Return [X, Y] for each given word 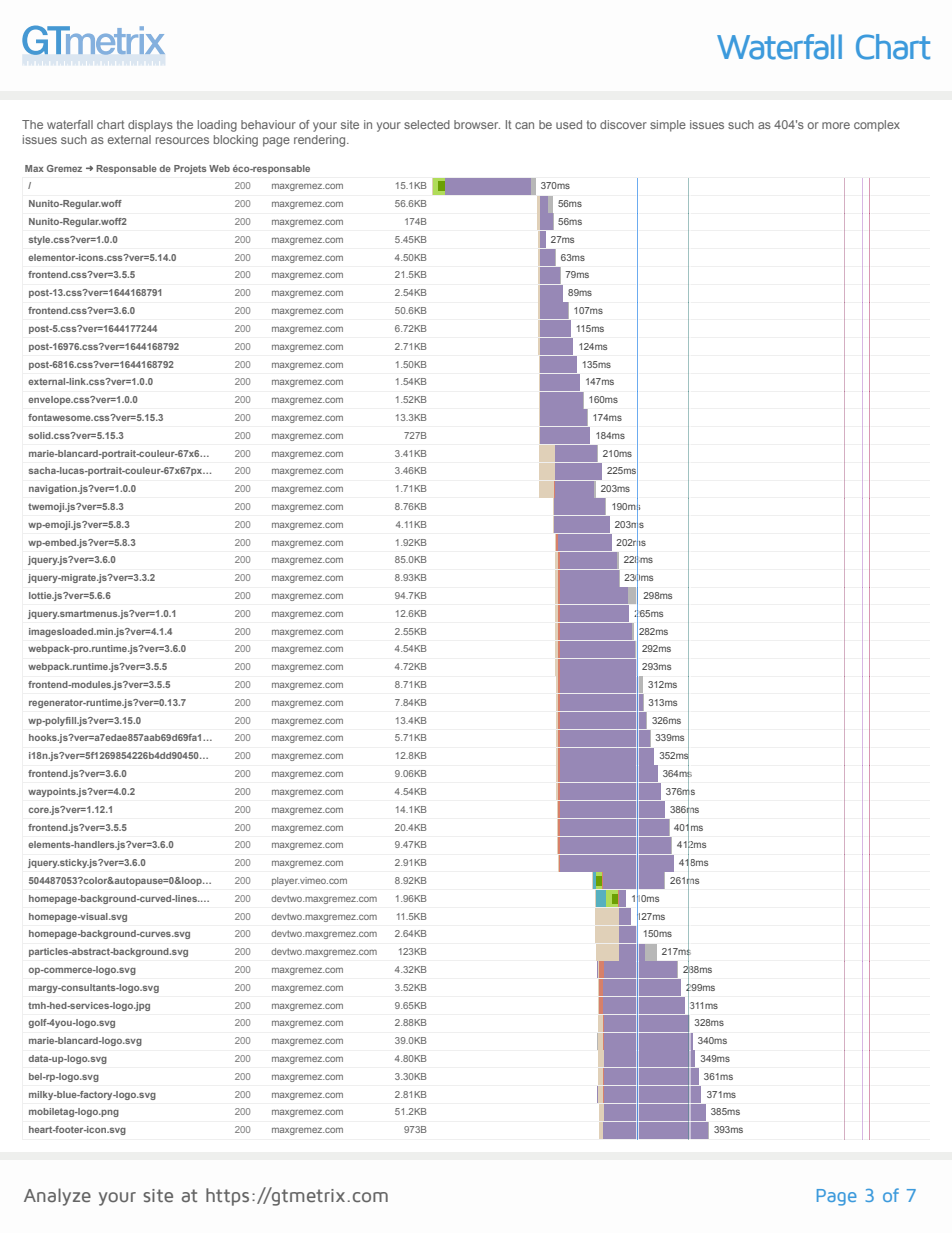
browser [477, 124]
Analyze [57, 1197]
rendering [321, 141]
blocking [236, 141]
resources [182, 140]
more [836, 125]
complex [877, 126]
